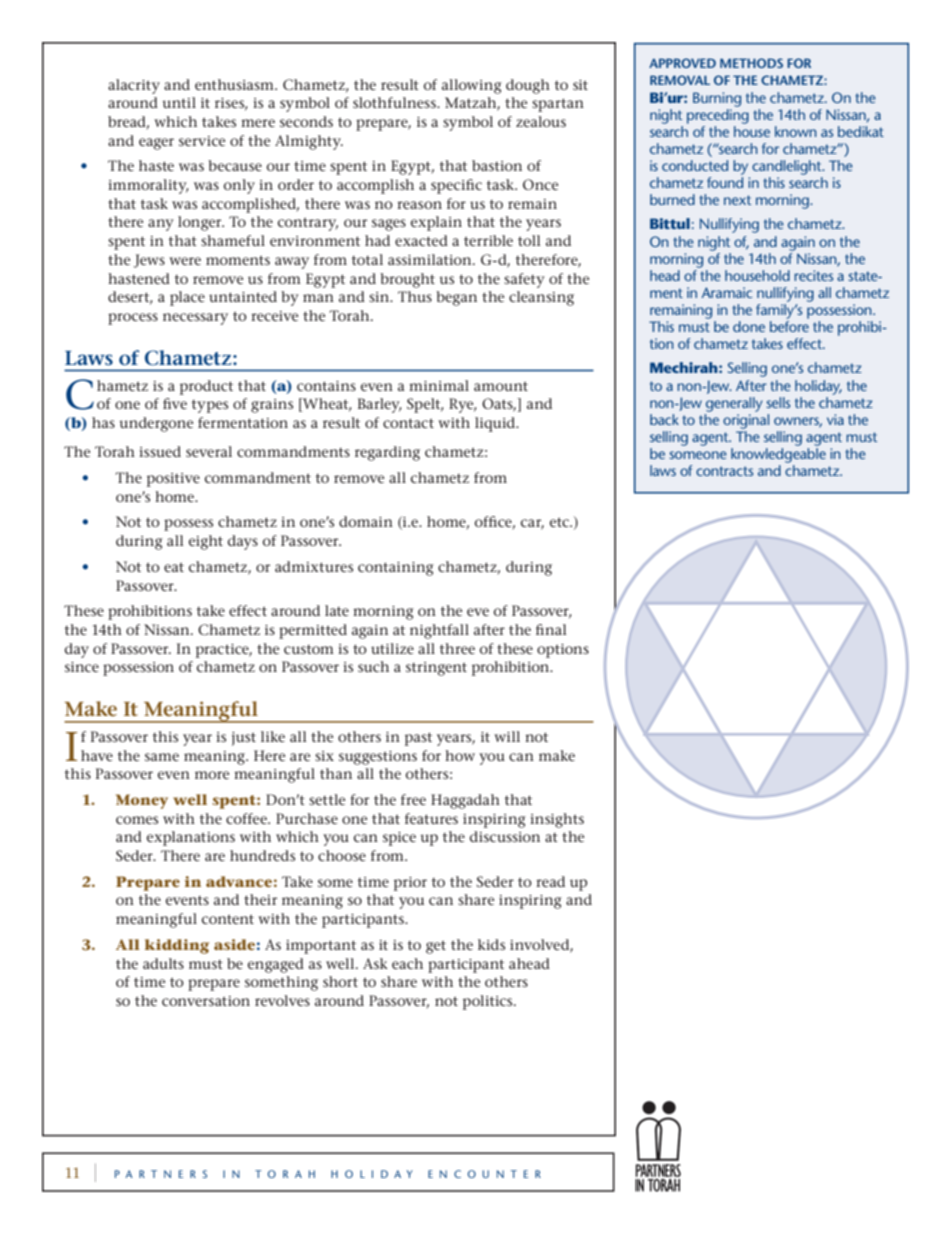  What do you see at coordinates (472, 86) in the screenshot?
I see `allowing` at bounding box center [472, 86].
